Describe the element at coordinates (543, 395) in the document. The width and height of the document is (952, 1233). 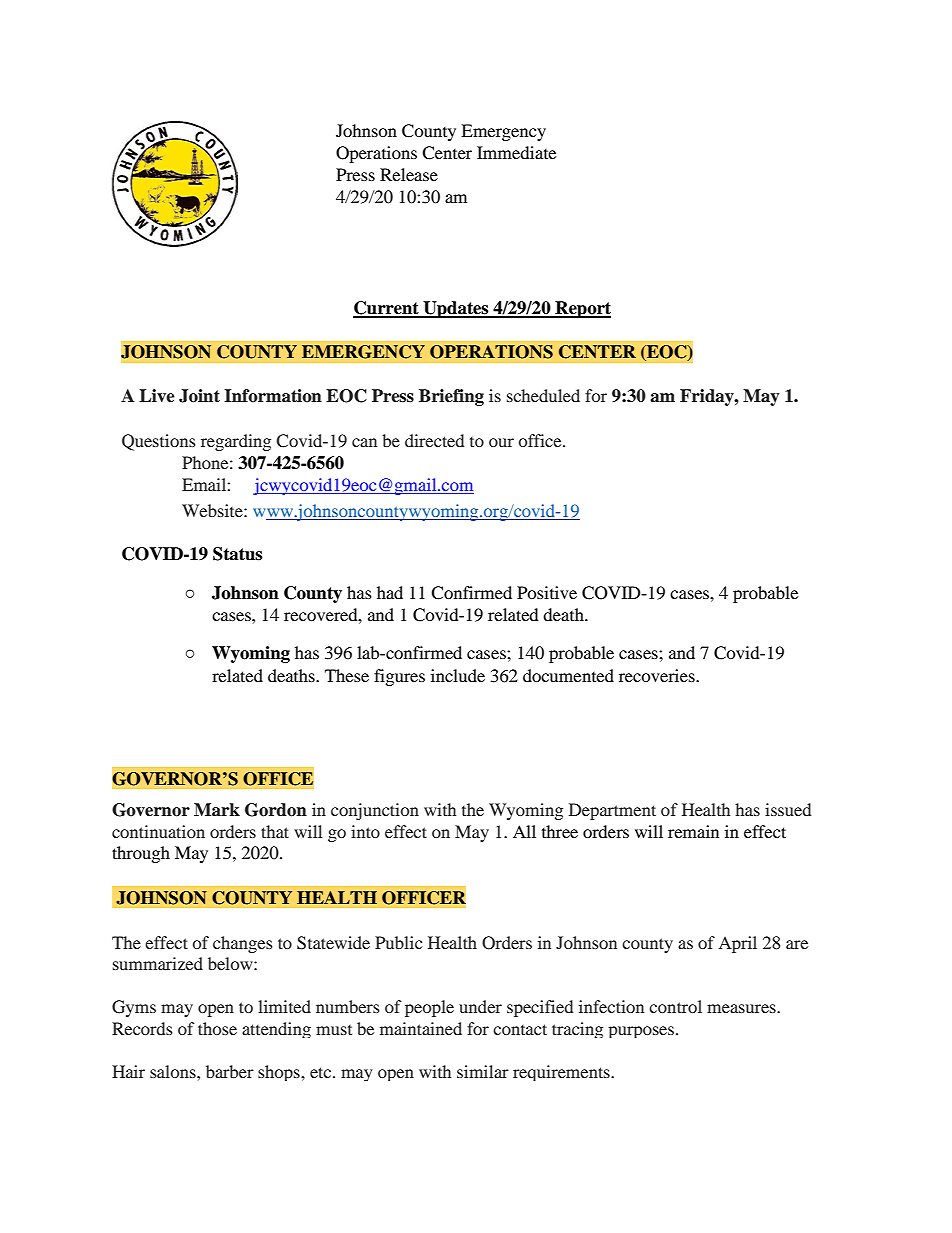
I see `scheduled` at that location.
